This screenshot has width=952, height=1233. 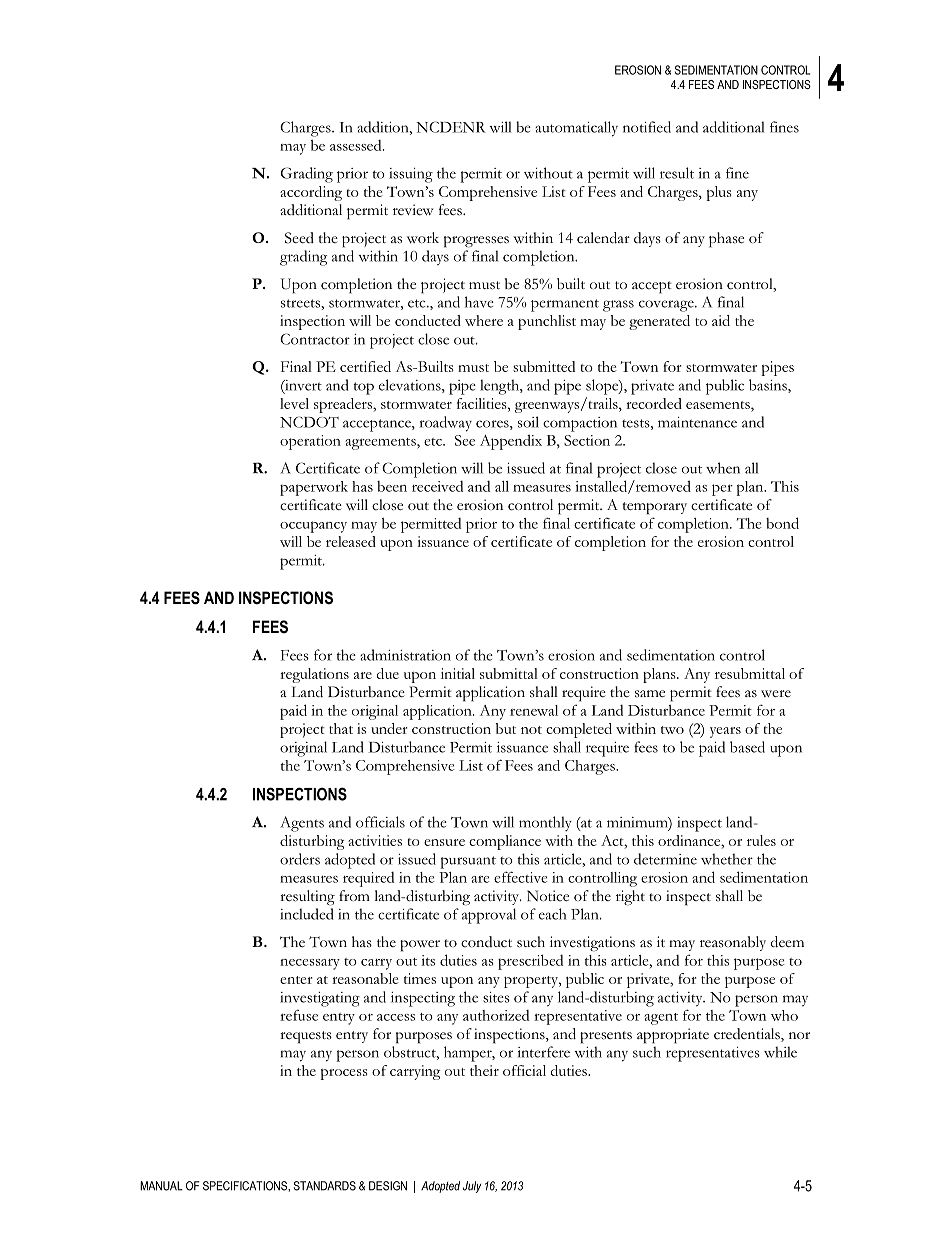 What do you see at coordinates (776, 693) in the screenshot?
I see `were` at bounding box center [776, 693].
